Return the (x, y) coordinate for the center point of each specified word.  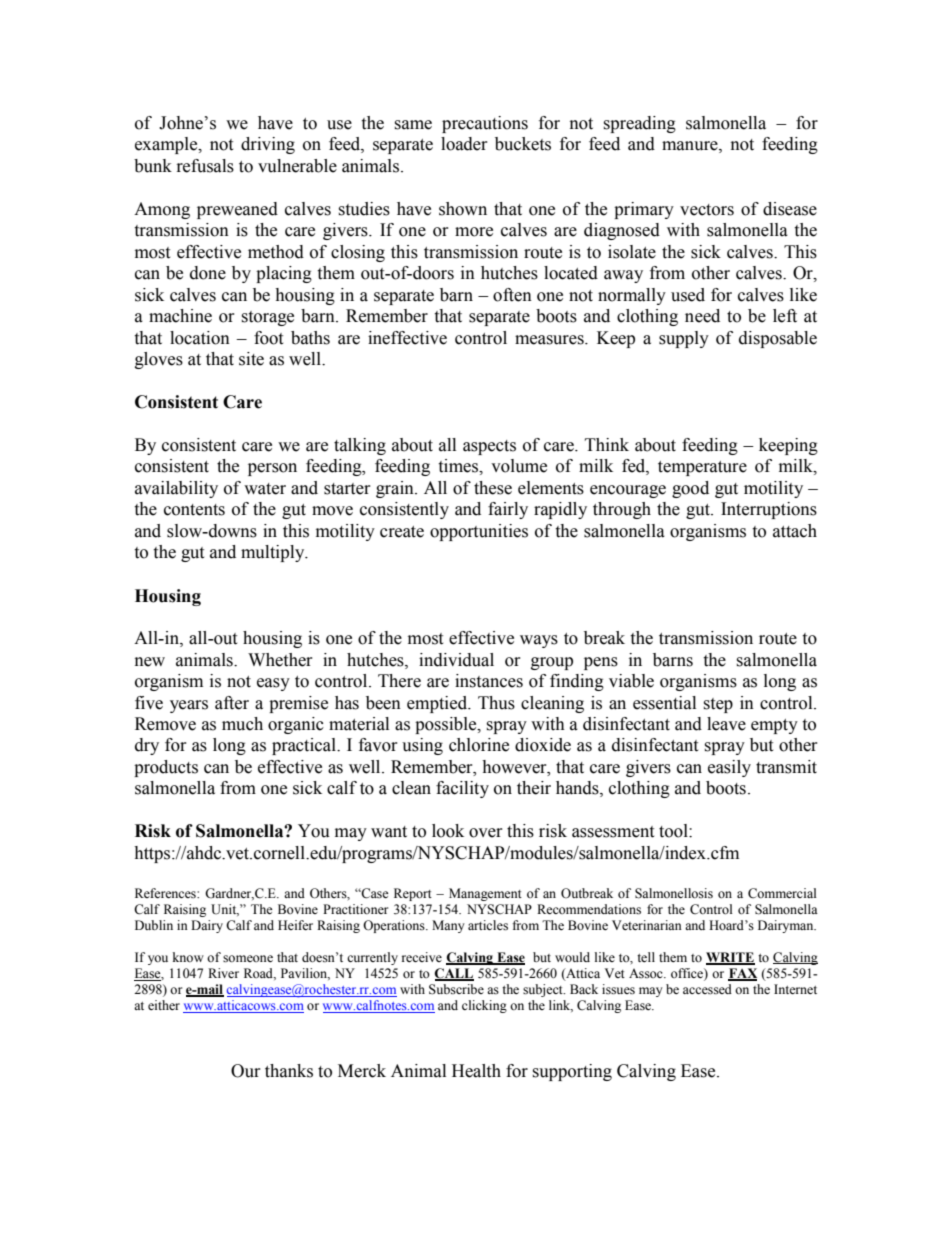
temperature (702, 468)
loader (464, 144)
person (272, 469)
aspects (489, 447)
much (242, 724)
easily (729, 768)
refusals (205, 166)
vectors (707, 210)
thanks (289, 1071)
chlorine (479, 745)
